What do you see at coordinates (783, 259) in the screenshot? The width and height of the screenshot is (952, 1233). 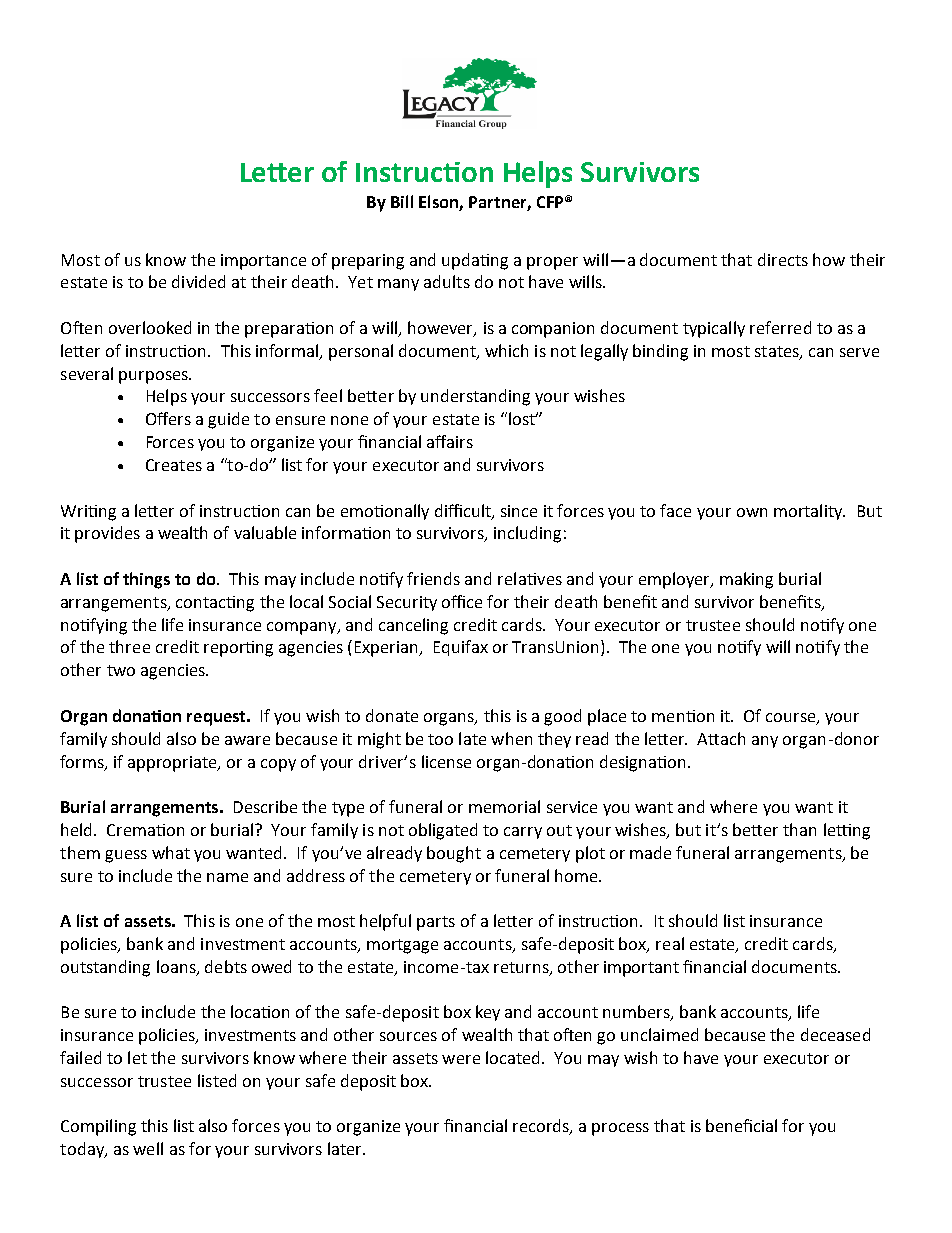 I see `directs` at bounding box center [783, 259].
